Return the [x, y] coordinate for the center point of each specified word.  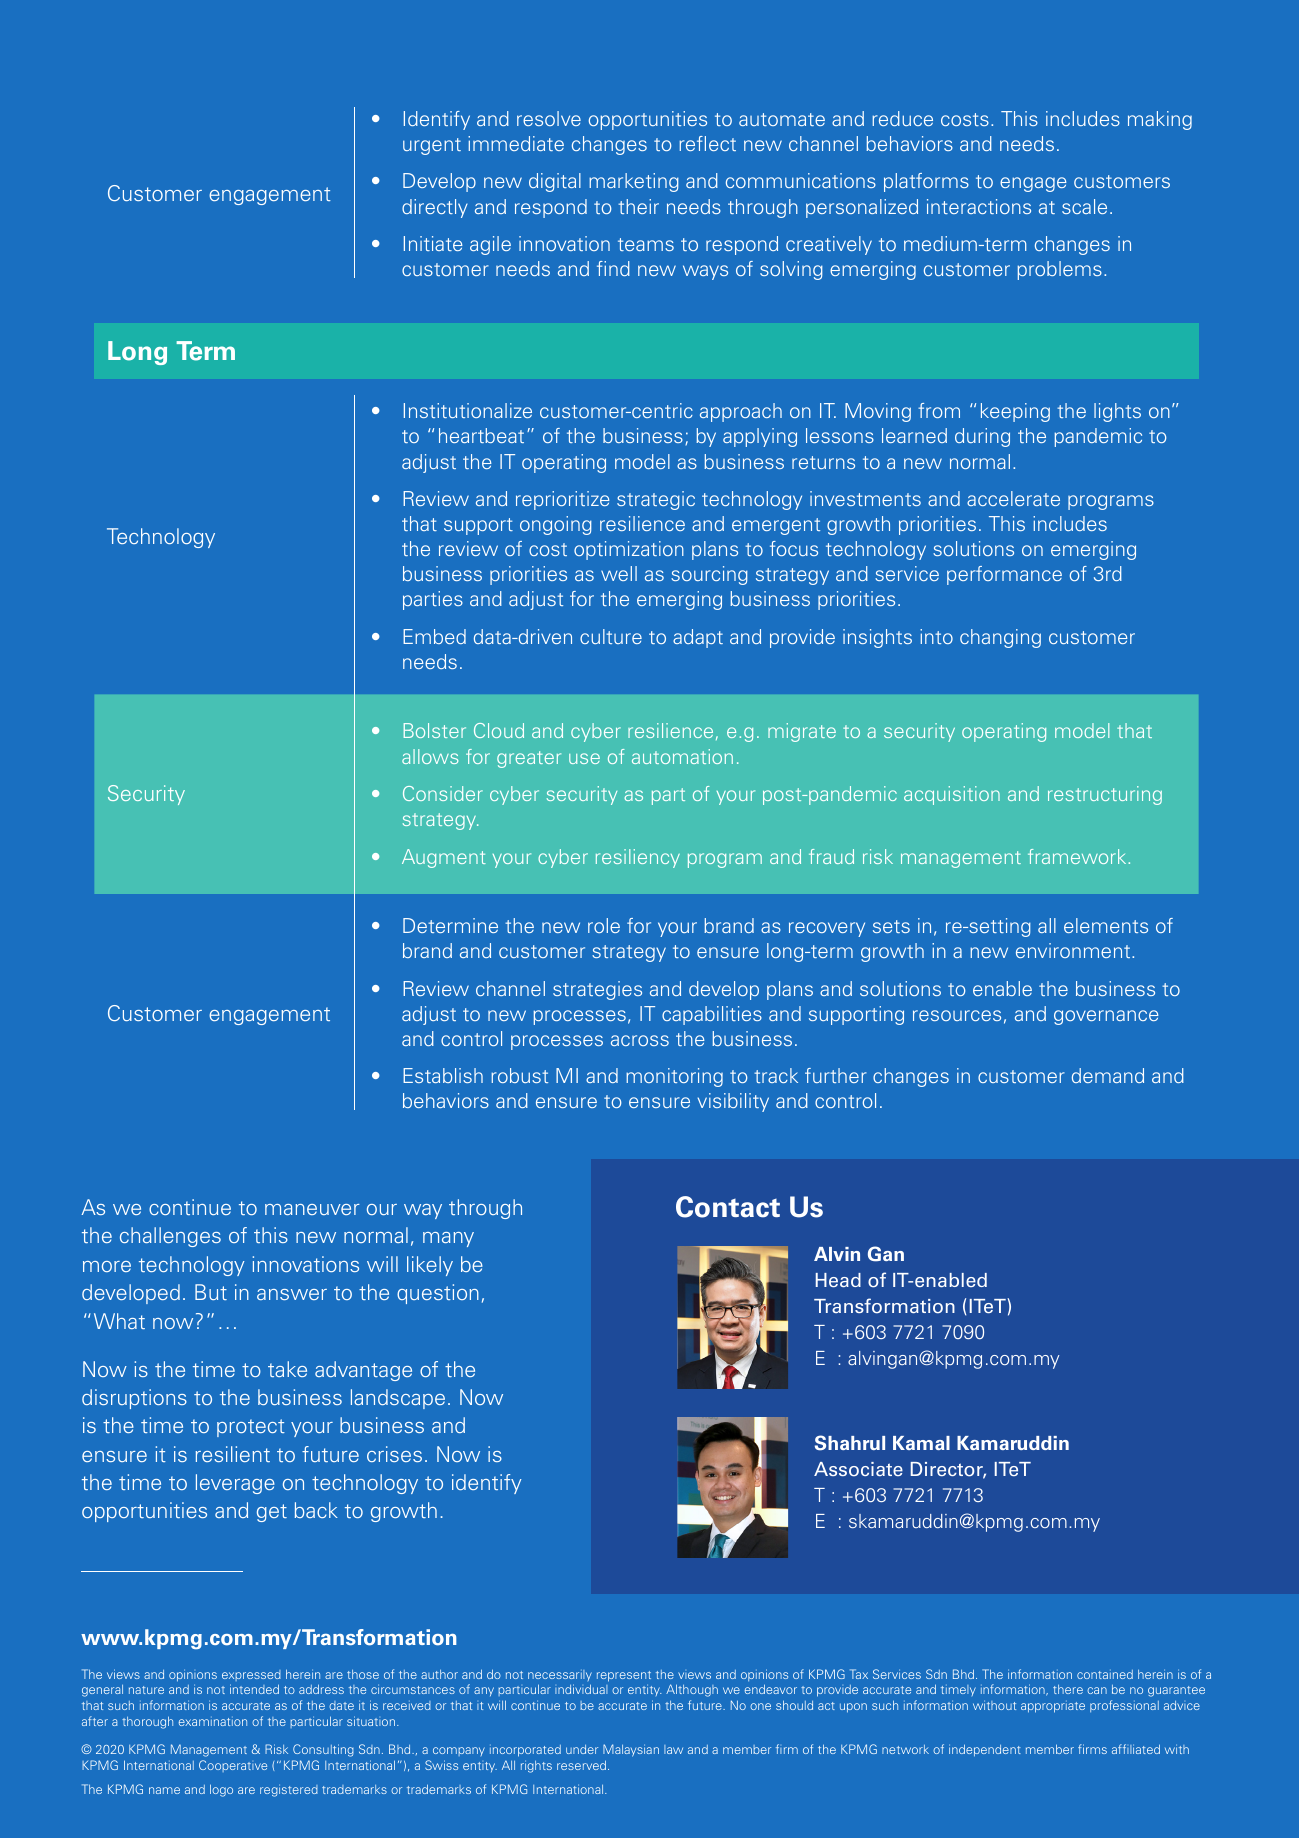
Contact [728, 1207]
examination [213, 1721]
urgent [432, 146]
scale [1084, 206]
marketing [634, 182]
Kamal [921, 1443]
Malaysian [631, 1750]
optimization [629, 550]
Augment [444, 858]
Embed [434, 636]
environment [1074, 950]
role [604, 925]
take [287, 1369]
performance [1004, 575]
